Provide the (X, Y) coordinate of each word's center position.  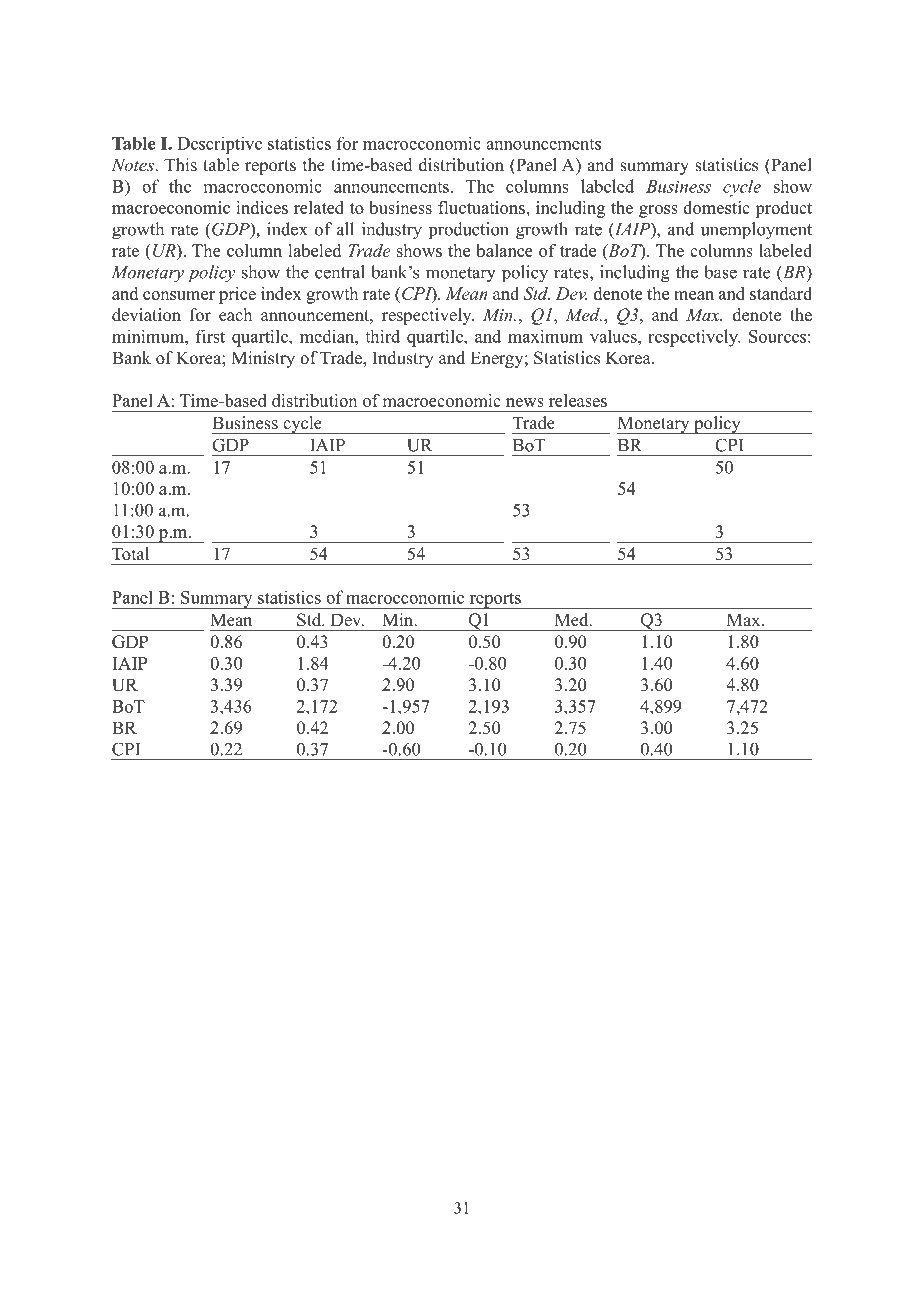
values (614, 336)
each (235, 315)
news (525, 402)
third (382, 336)
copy (334, 1289)
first (210, 336)
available (384, 1286)
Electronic (279, 1286)
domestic (716, 207)
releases (578, 400)
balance (504, 250)
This (180, 165)
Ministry (263, 359)
